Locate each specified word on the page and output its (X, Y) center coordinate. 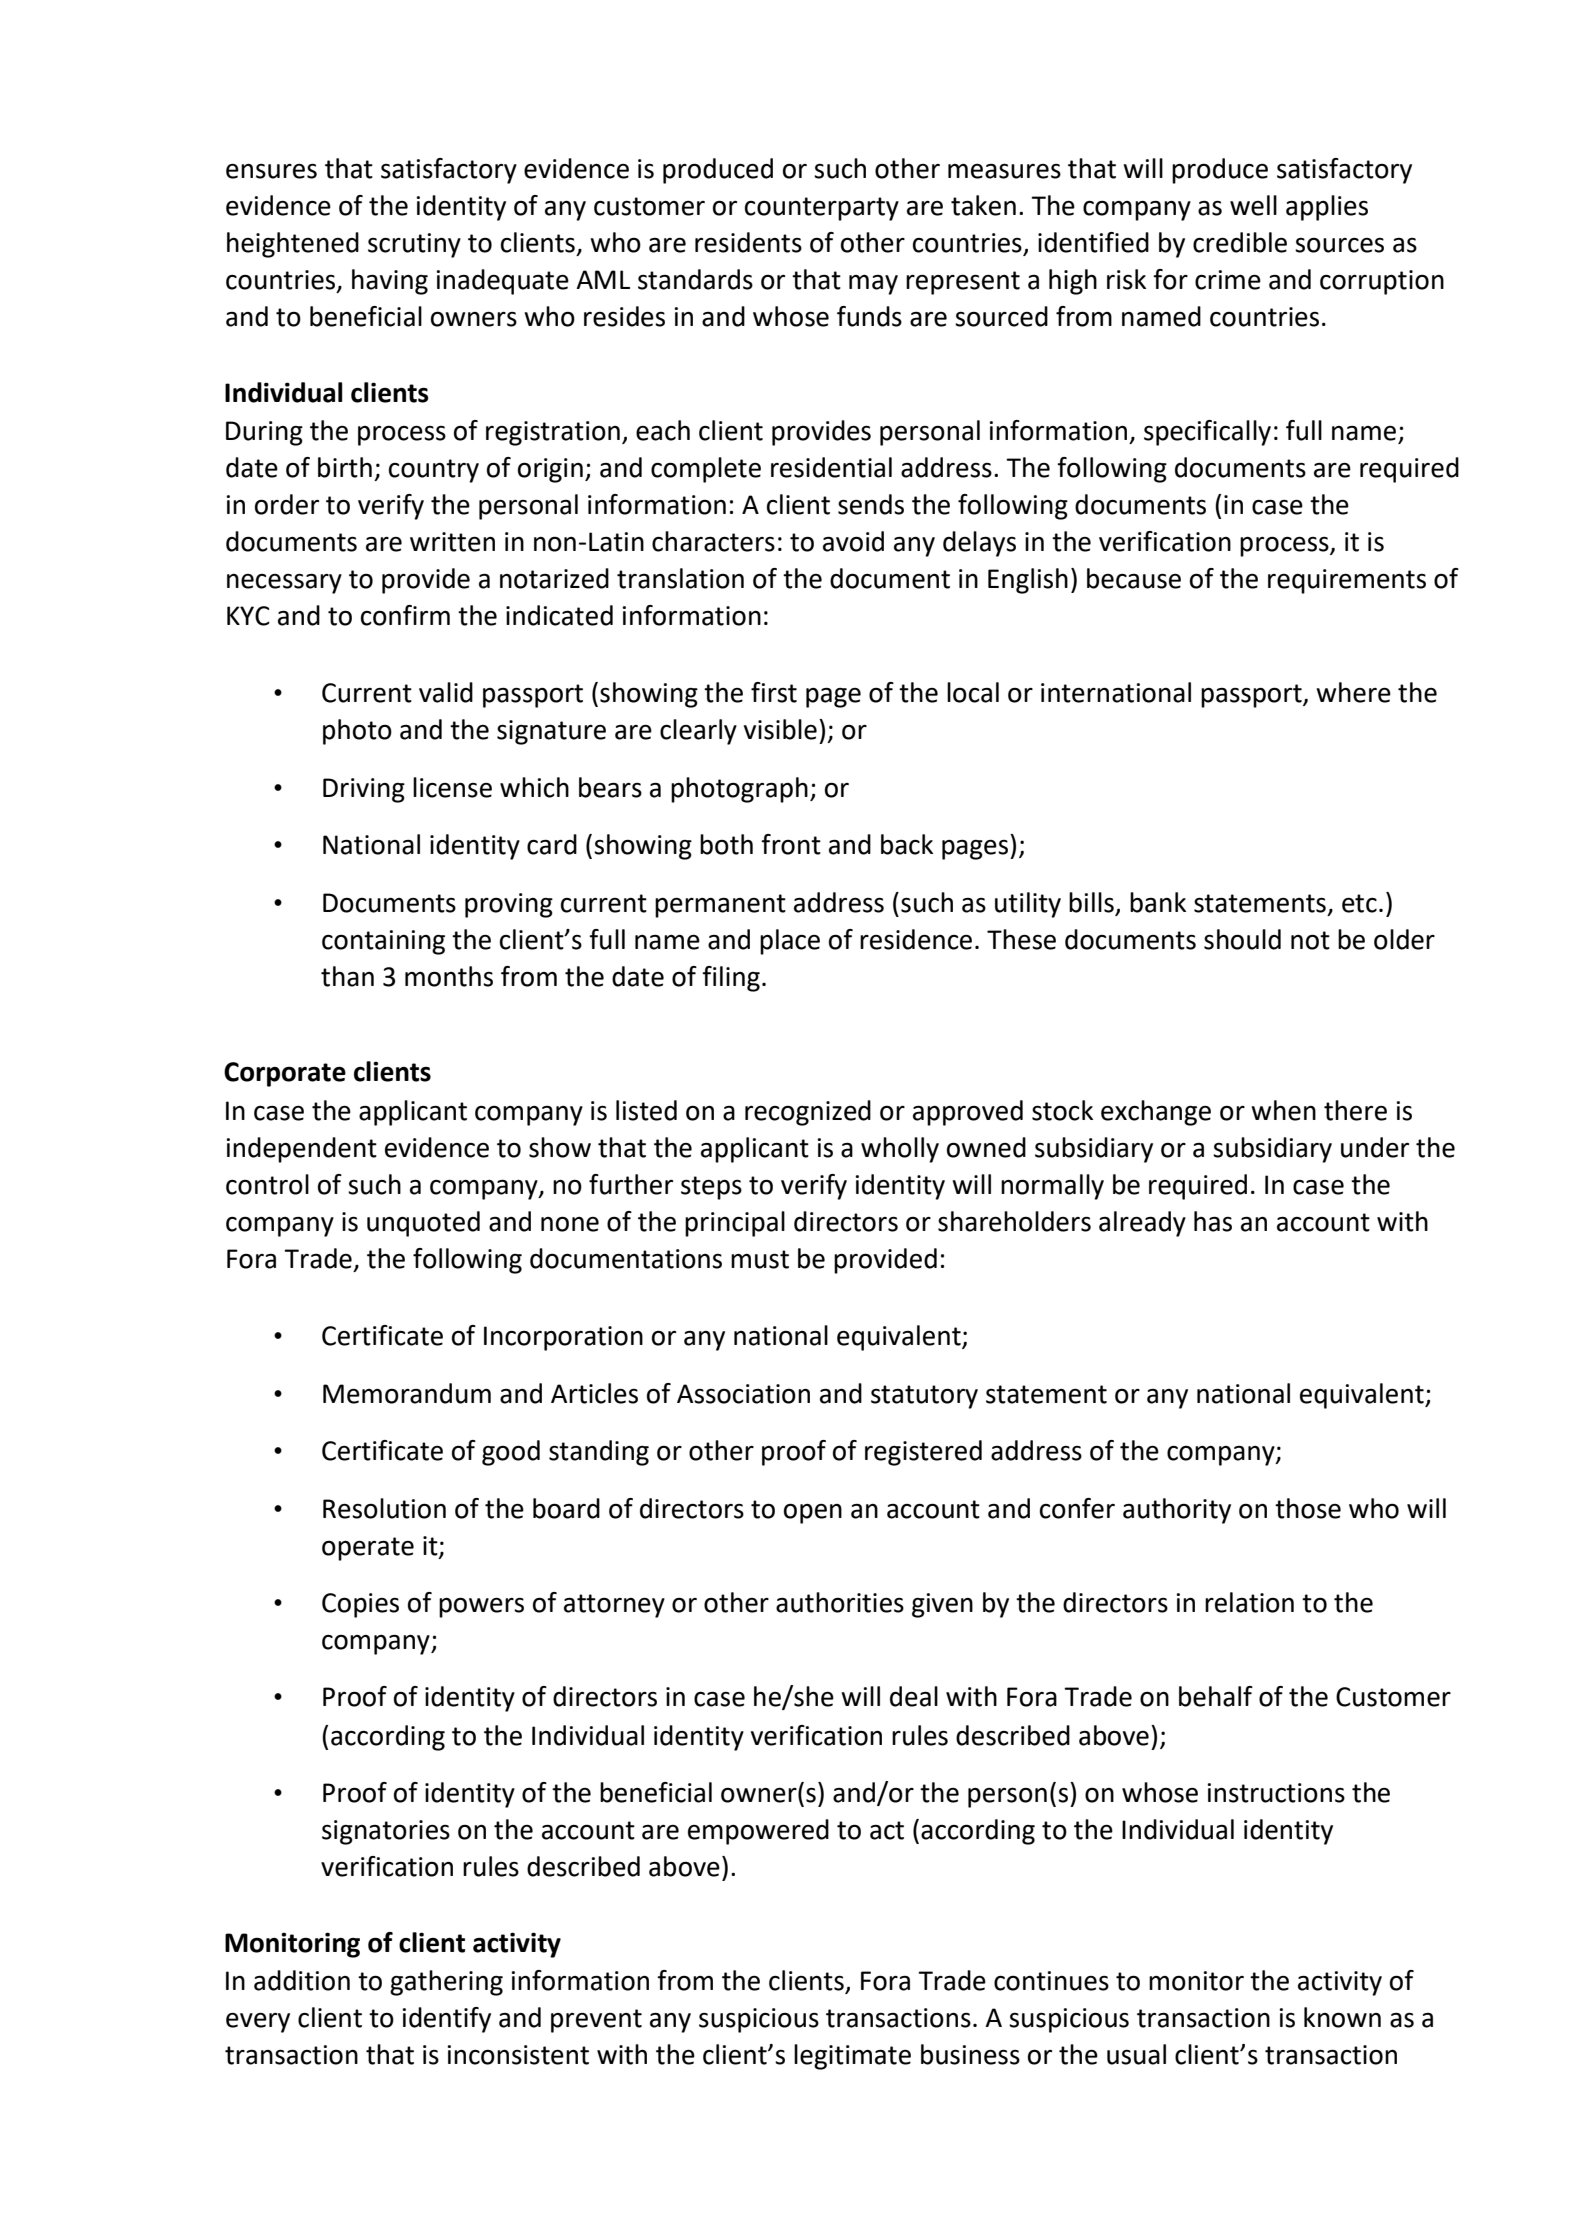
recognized (808, 1113)
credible (1240, 242)
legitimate (852, 2057)
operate (368, 1549)
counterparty (822, 209)
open (813, 1513)
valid (446, 692)
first (774, 692)
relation (1249, 1602)
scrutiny (414, 245)
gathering (446, 1983)
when (1283, 1110)
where (1353, 692)
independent (302, 1150)
